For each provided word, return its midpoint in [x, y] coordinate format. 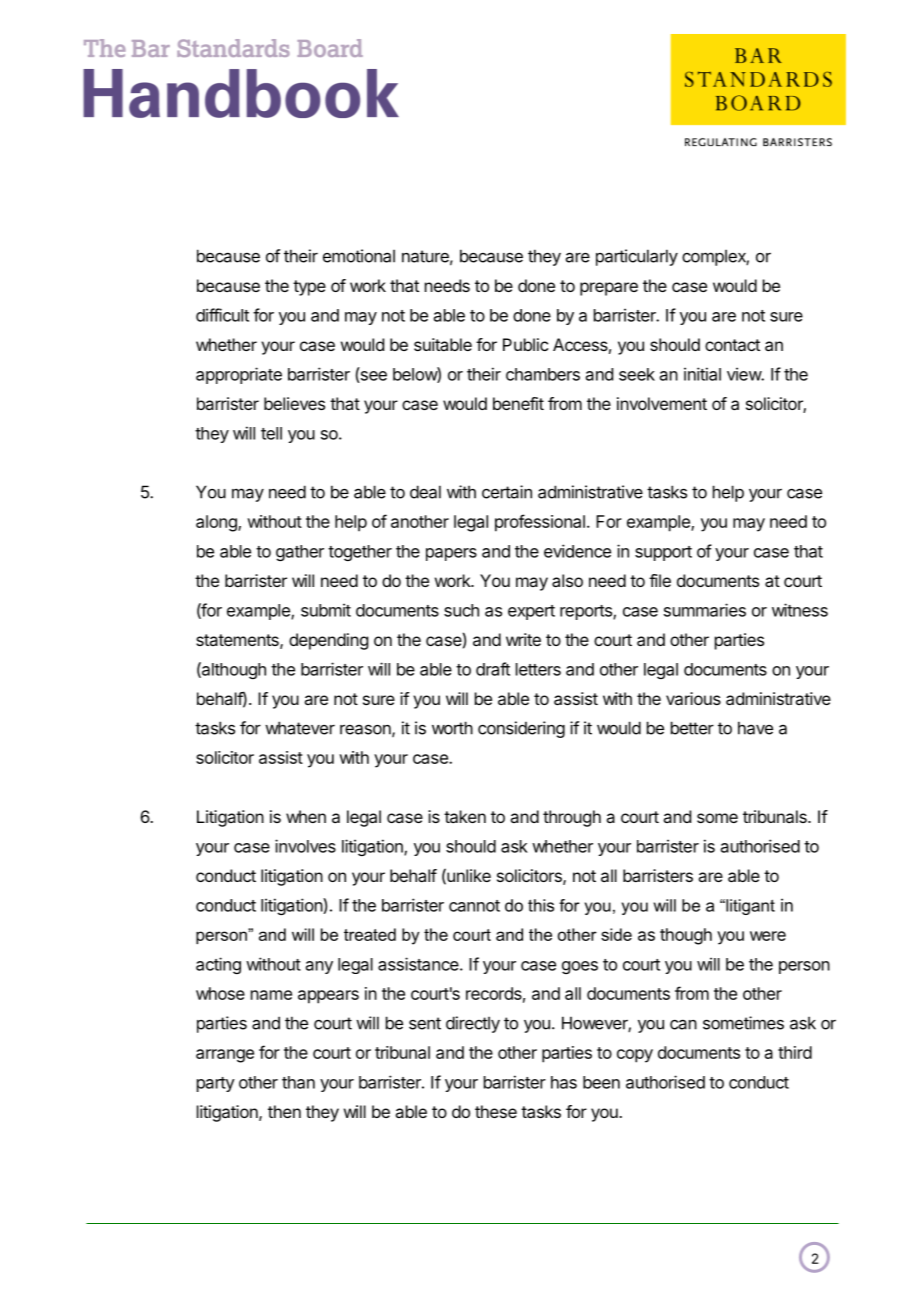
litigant [749, 907]
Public [525, 344]
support [663, 553]
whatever [300, 728]
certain [507, 492]
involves [305, 846]
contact [732, 345]
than [298, 1082]
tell [271, 433]
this [541, 905]
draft [493, 669]
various [693, 698]
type [309, 288]
